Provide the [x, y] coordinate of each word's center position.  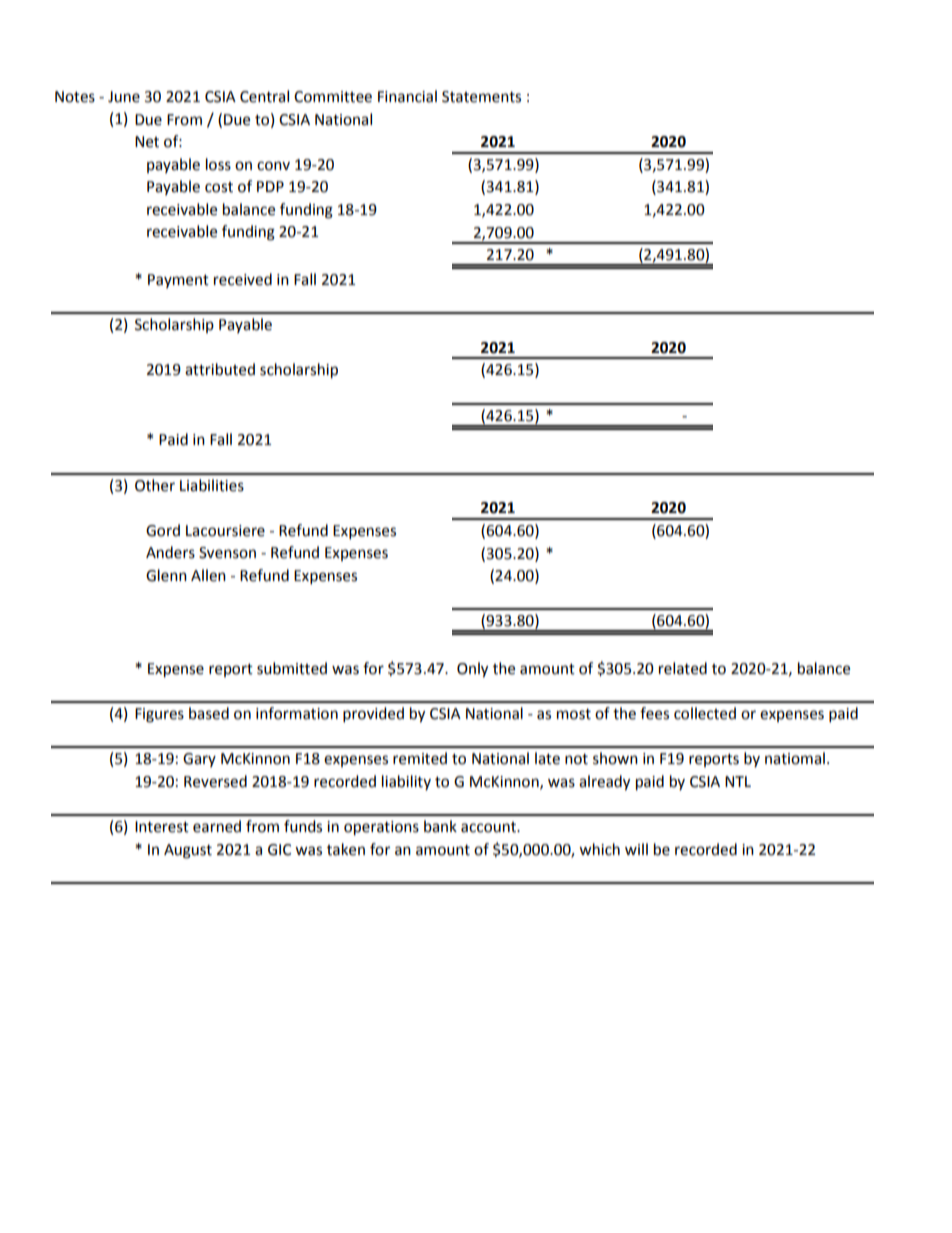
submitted [292, 668]
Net [147, 142]
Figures [159, 715]
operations [381, 828]
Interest [162, 827]
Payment [178, 281]
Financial [407, 96]
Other [155, 485]
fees [654, 713]
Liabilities [212, 485]
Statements [481, 97]
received [243, 279]
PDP [270, 186]
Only [472, 670]
